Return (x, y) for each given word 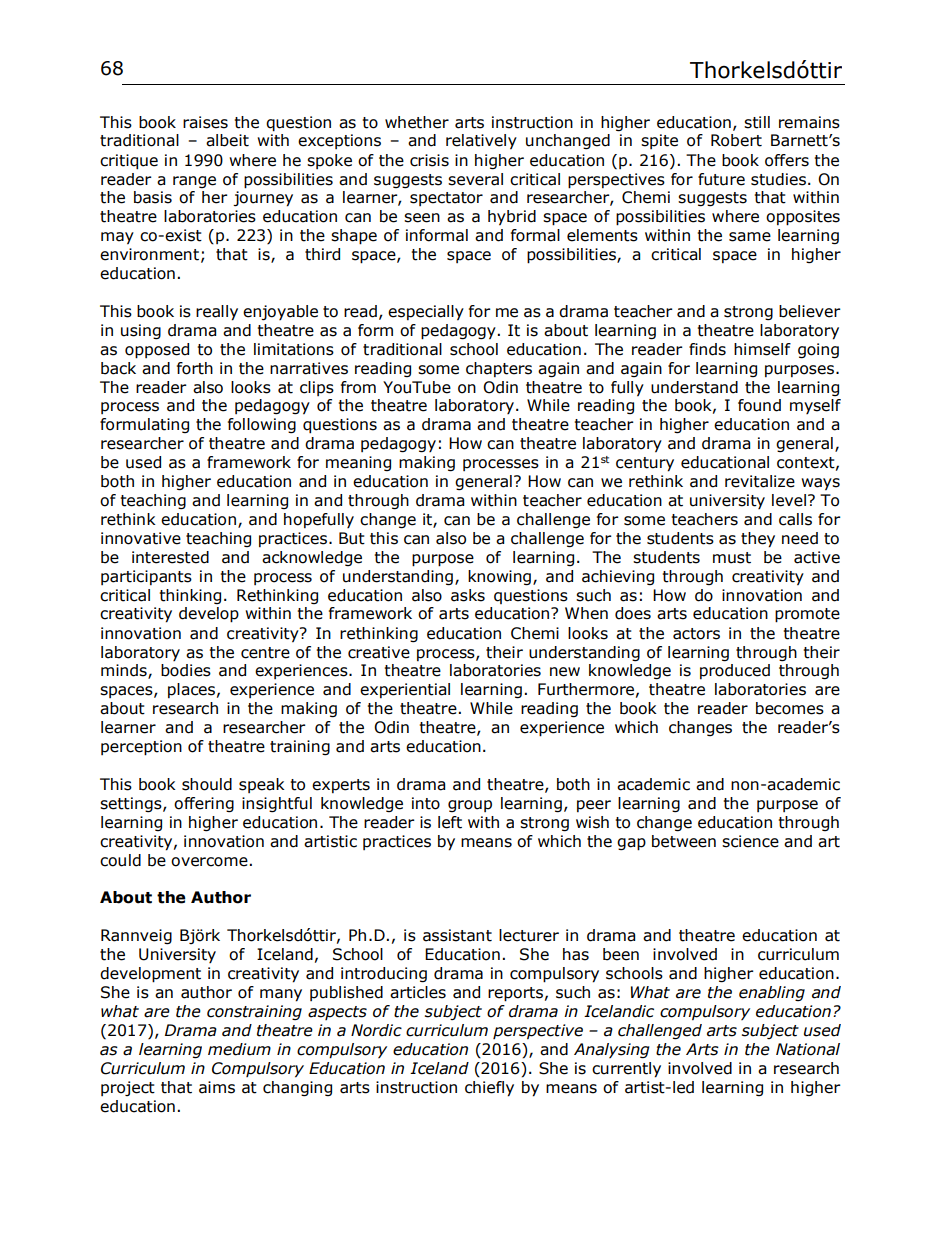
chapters (499, 369)
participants (146, 577)
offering (204, 804)
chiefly (489, 1089)
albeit (227, 140)
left (450, 822)
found (759, 405)
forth (195, 368)
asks (468, 595)
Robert (736, 140)
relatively (481, 142)
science (750, 841)
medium (239, 1049)
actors (696, 634)
